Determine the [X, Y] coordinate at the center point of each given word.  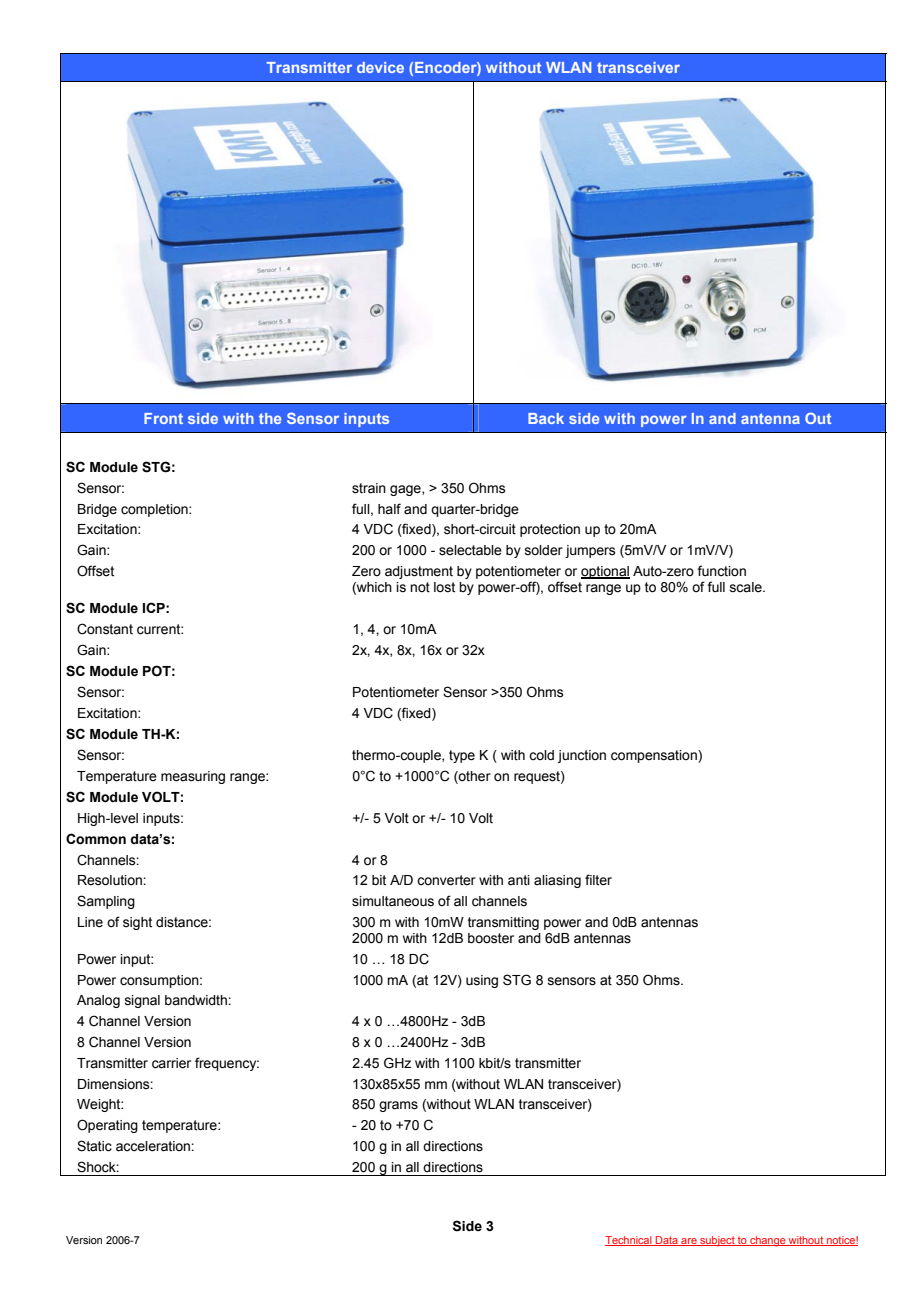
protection [550, 530]
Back [546, 418]
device [380, 67]
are [689, 1242]
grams [398, 1106]
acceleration [154, 1146]
